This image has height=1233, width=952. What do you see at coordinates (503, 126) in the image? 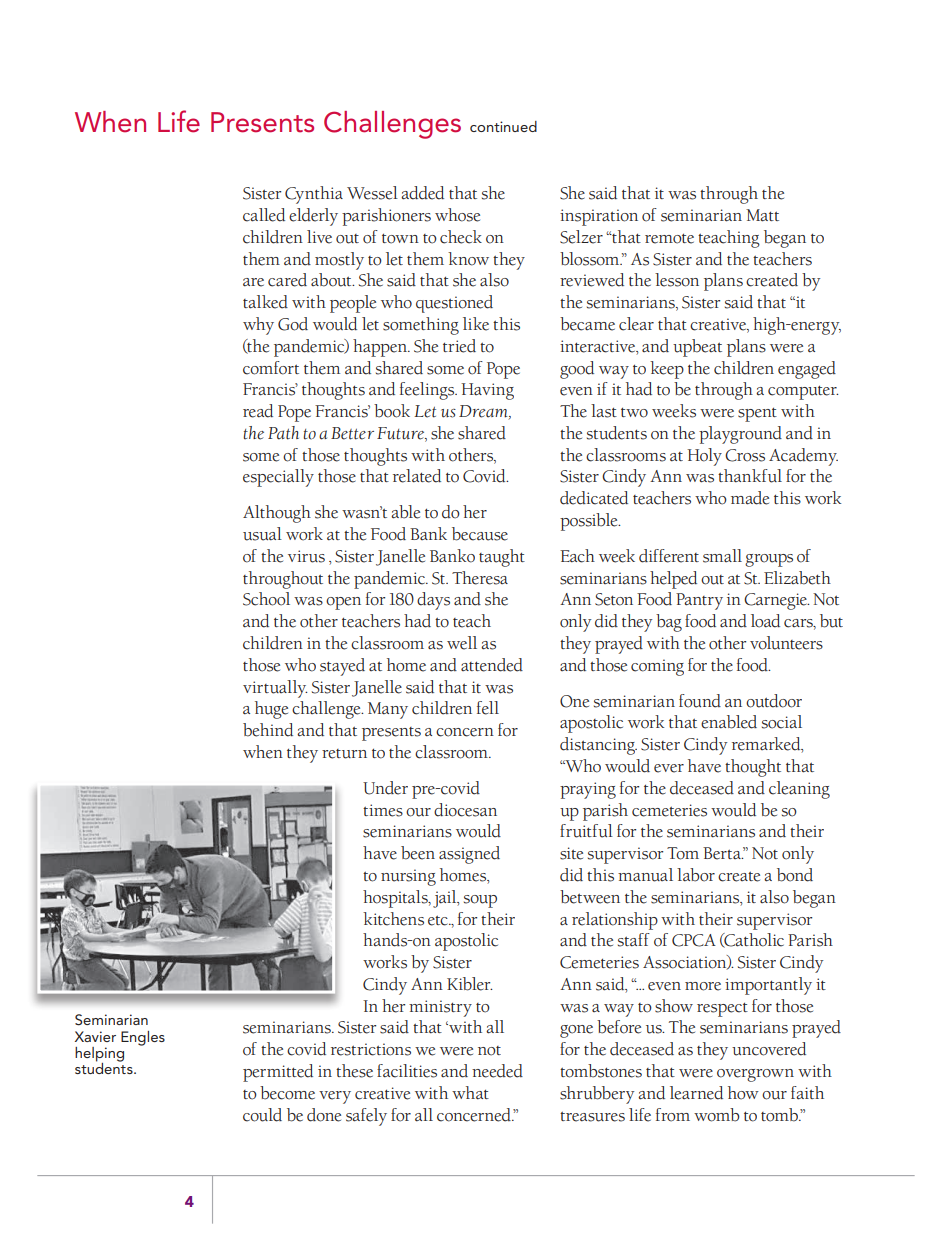
I see `continued` at bounding box center [503, 126].
